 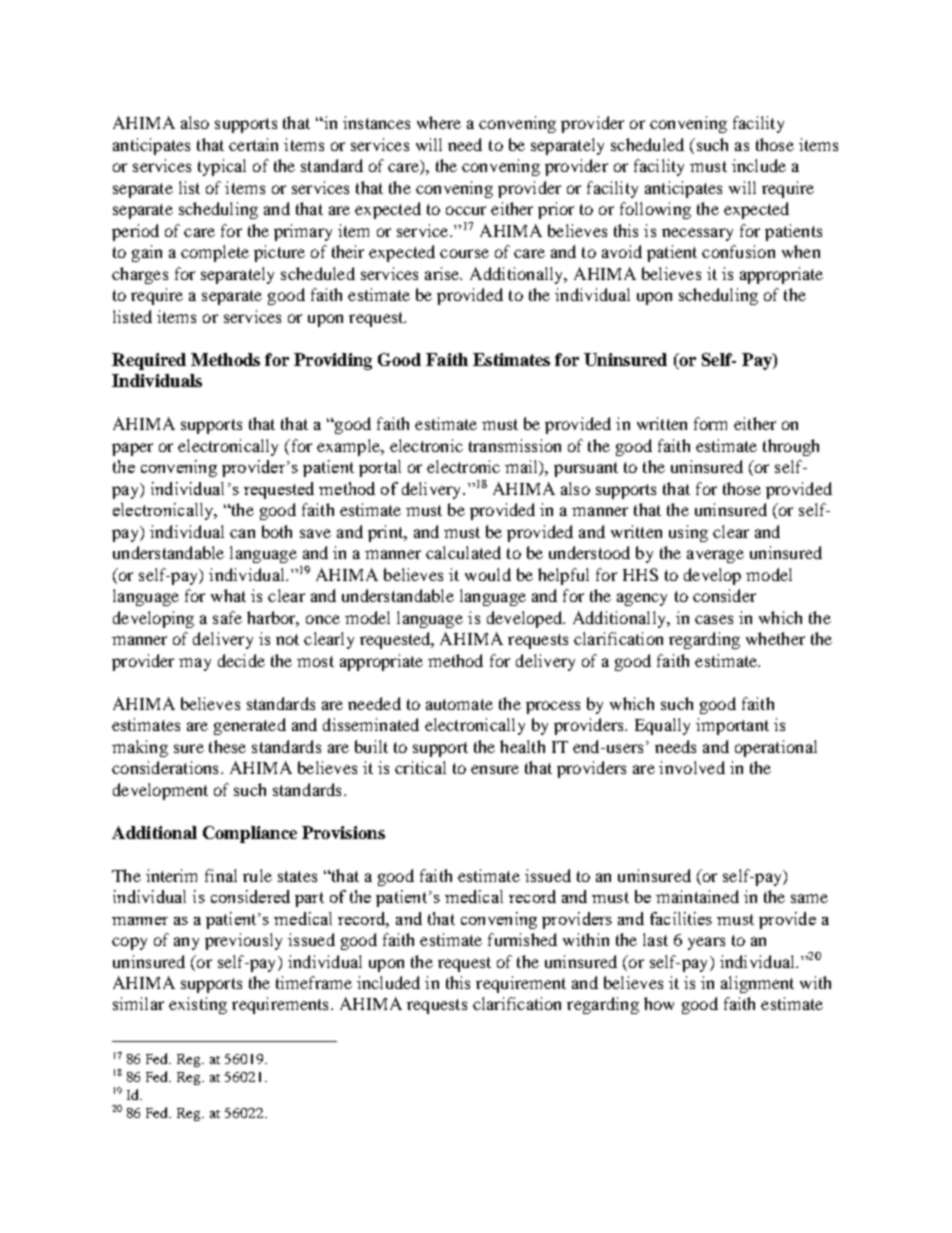 I want to click on existing, so click(x=198, y=1005).
